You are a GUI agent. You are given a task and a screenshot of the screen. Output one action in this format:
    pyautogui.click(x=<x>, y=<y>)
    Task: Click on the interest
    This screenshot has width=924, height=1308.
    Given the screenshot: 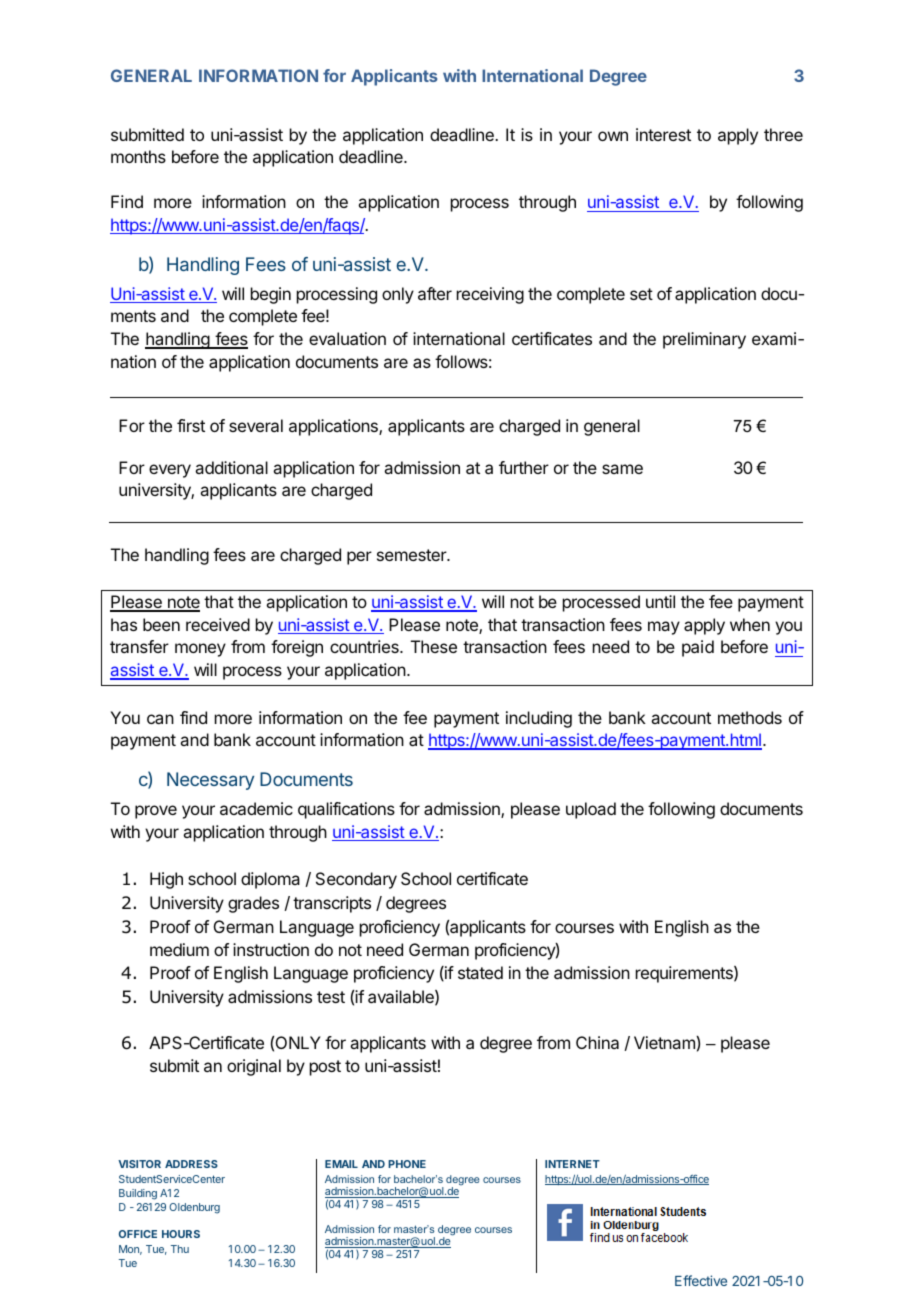 What is the action you would take?
    pyautogui.click(x=663, y=134)
